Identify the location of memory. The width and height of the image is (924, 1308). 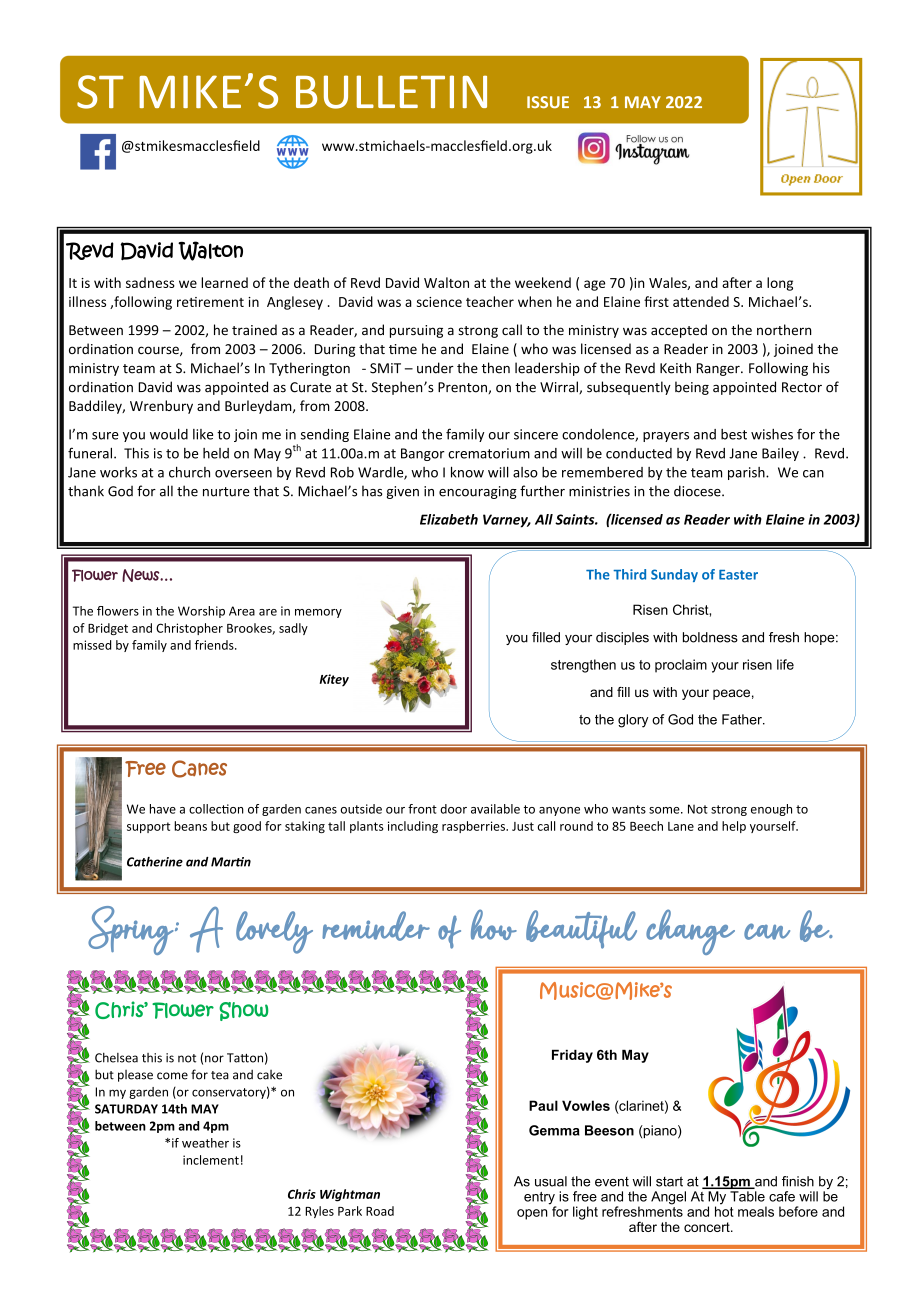
(318, 613).
